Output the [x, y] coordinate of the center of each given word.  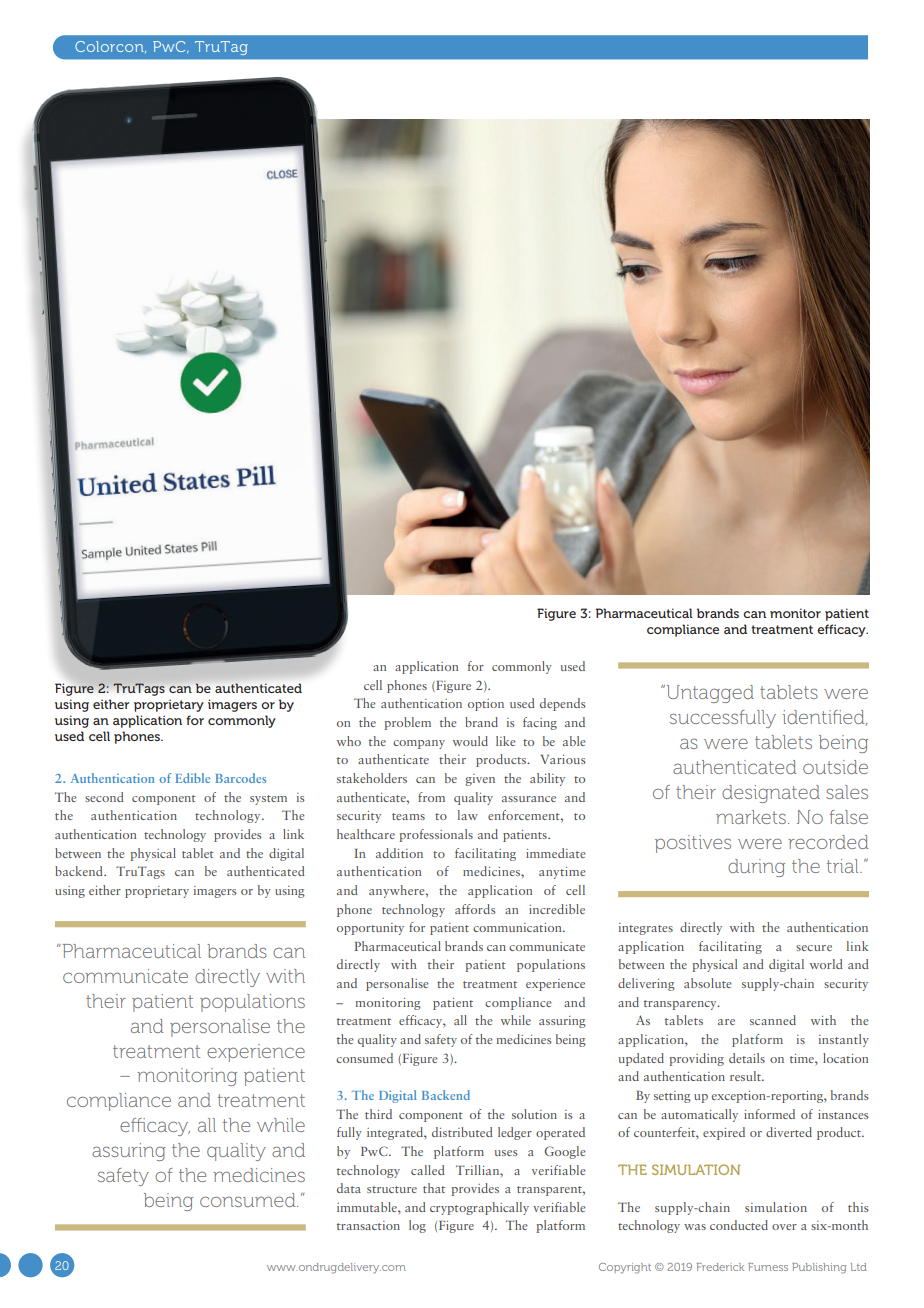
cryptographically [479, 1208]
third [378, 1114]
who [349, 741]
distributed [462, 1132]
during [756, 868]
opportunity [370, 929]
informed [769, 1114]
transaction [368, 1225]
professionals [436, 835]
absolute [708, 983]
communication [518, 927]
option [486, 705]
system [268, 800]
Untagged [709, 694]
